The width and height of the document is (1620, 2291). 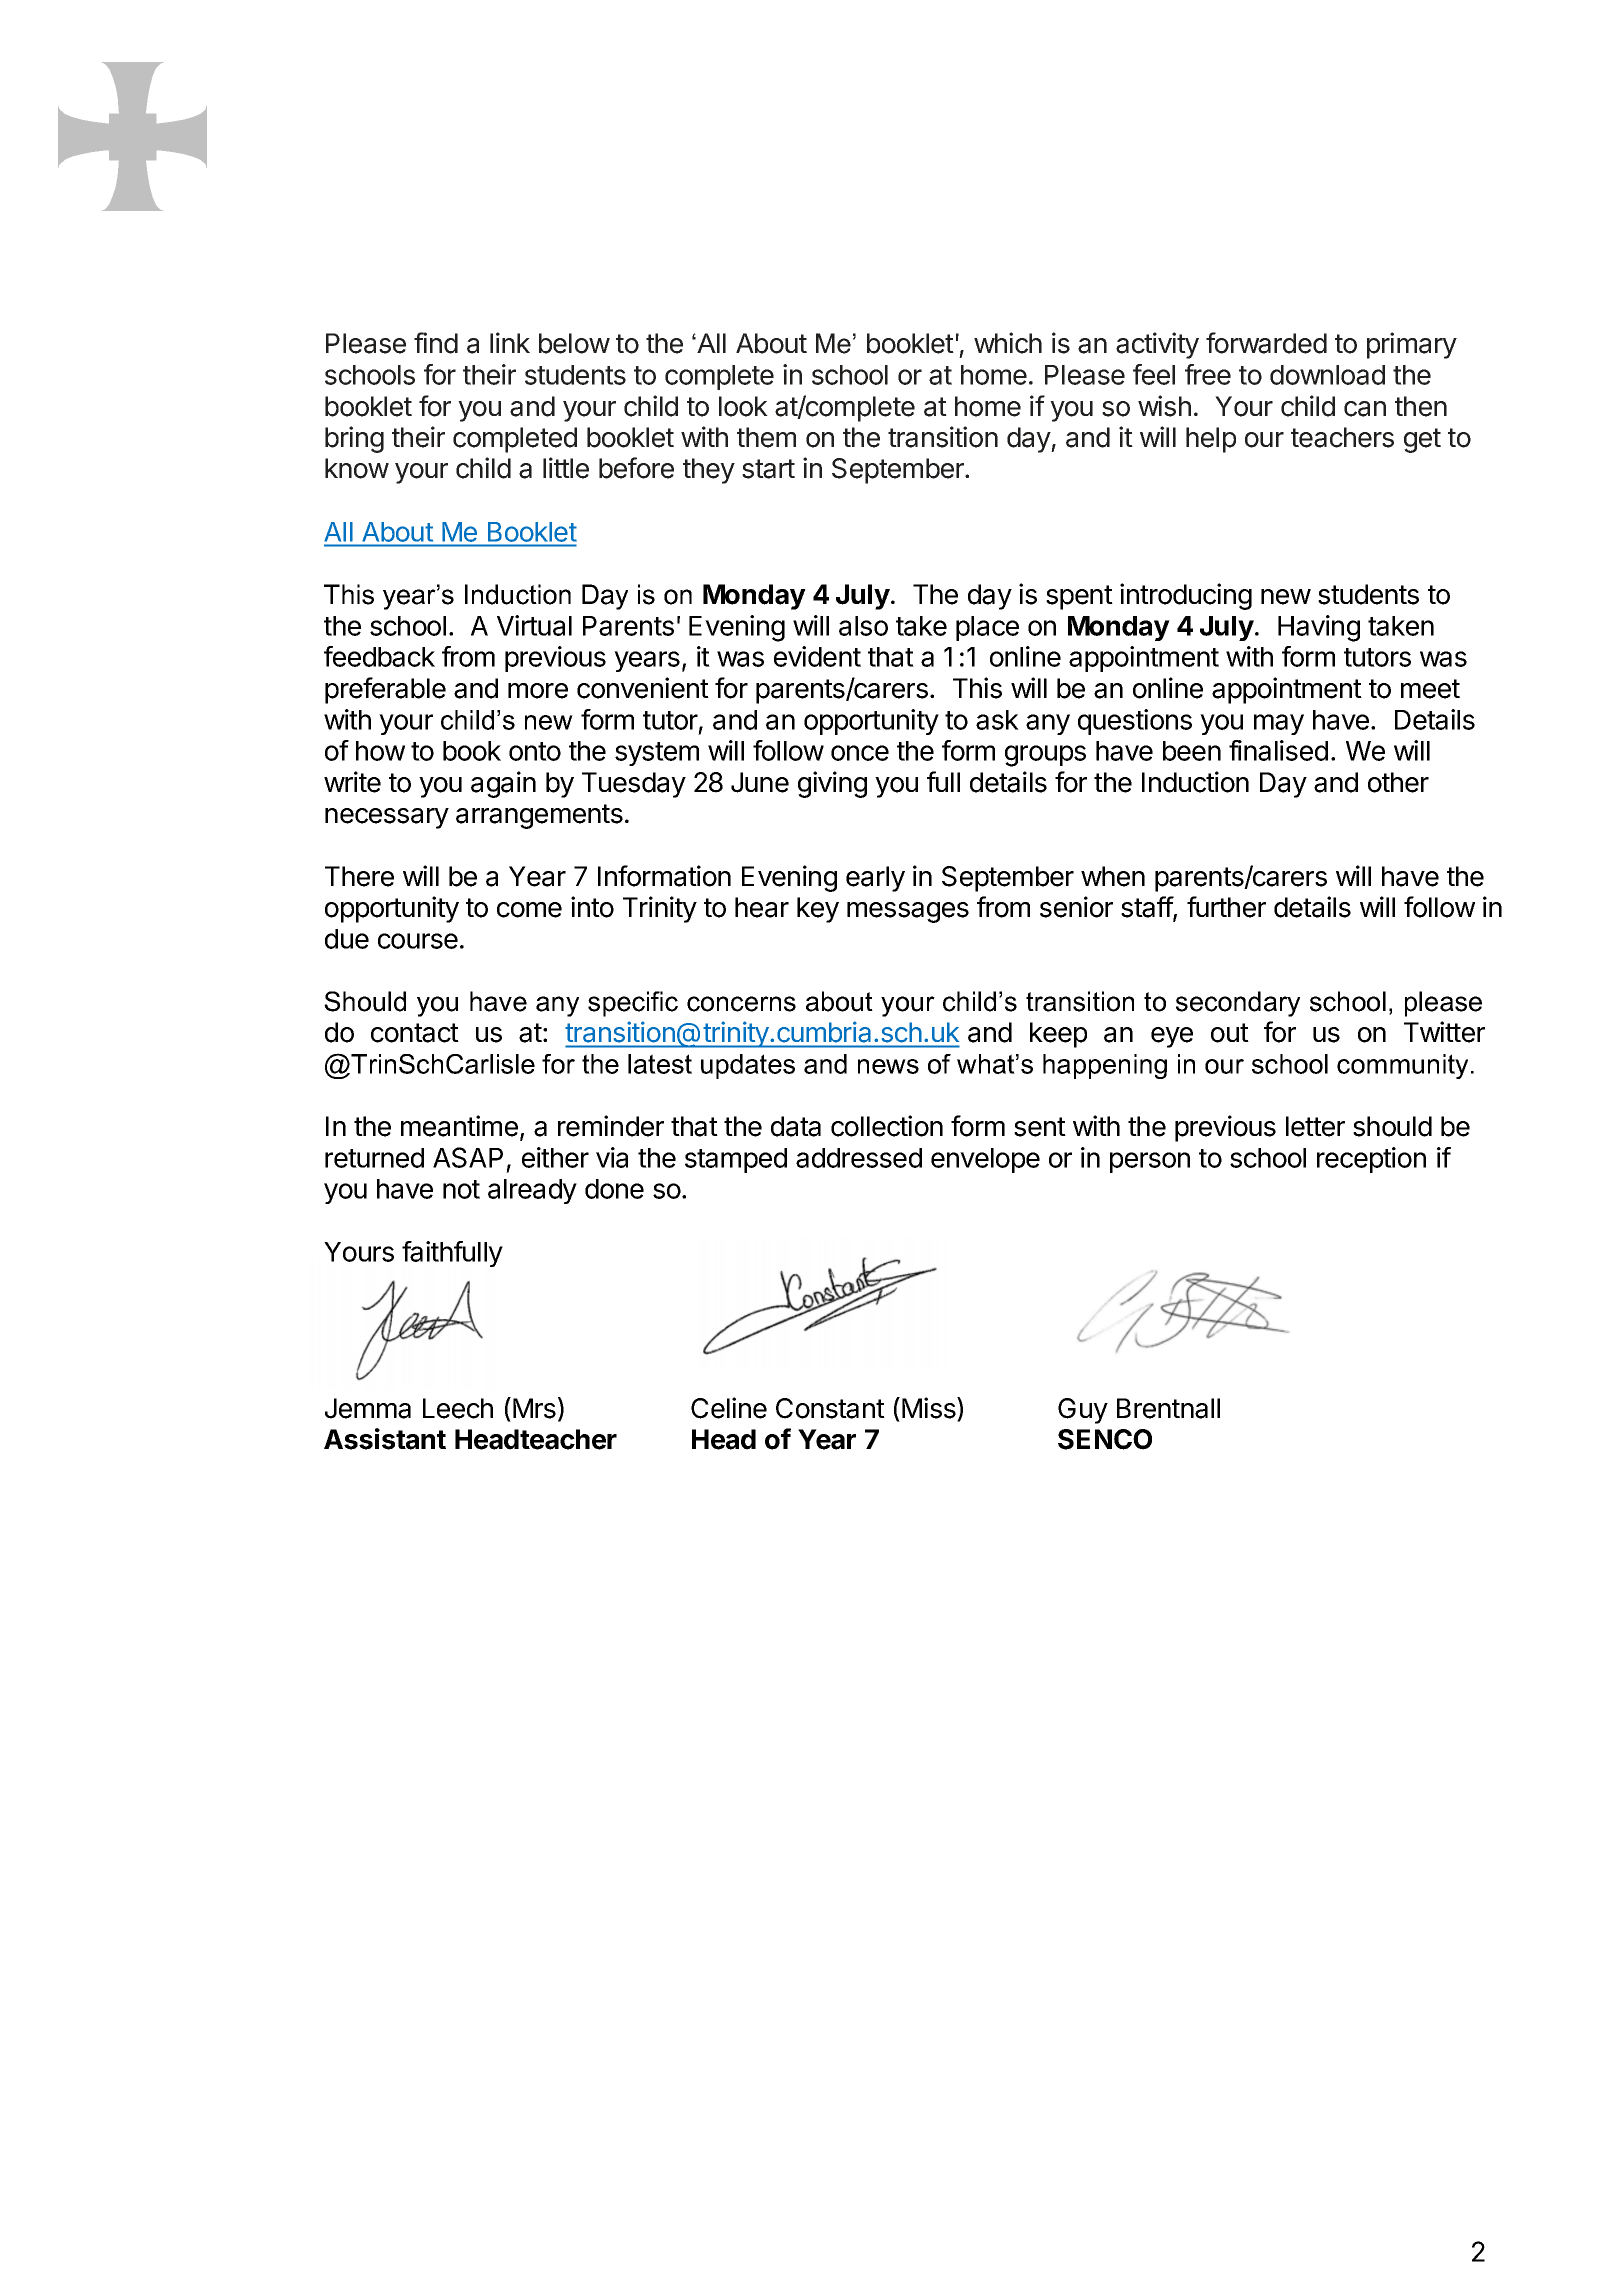 I want to click on Miss, so click(x=930, y=1409).
